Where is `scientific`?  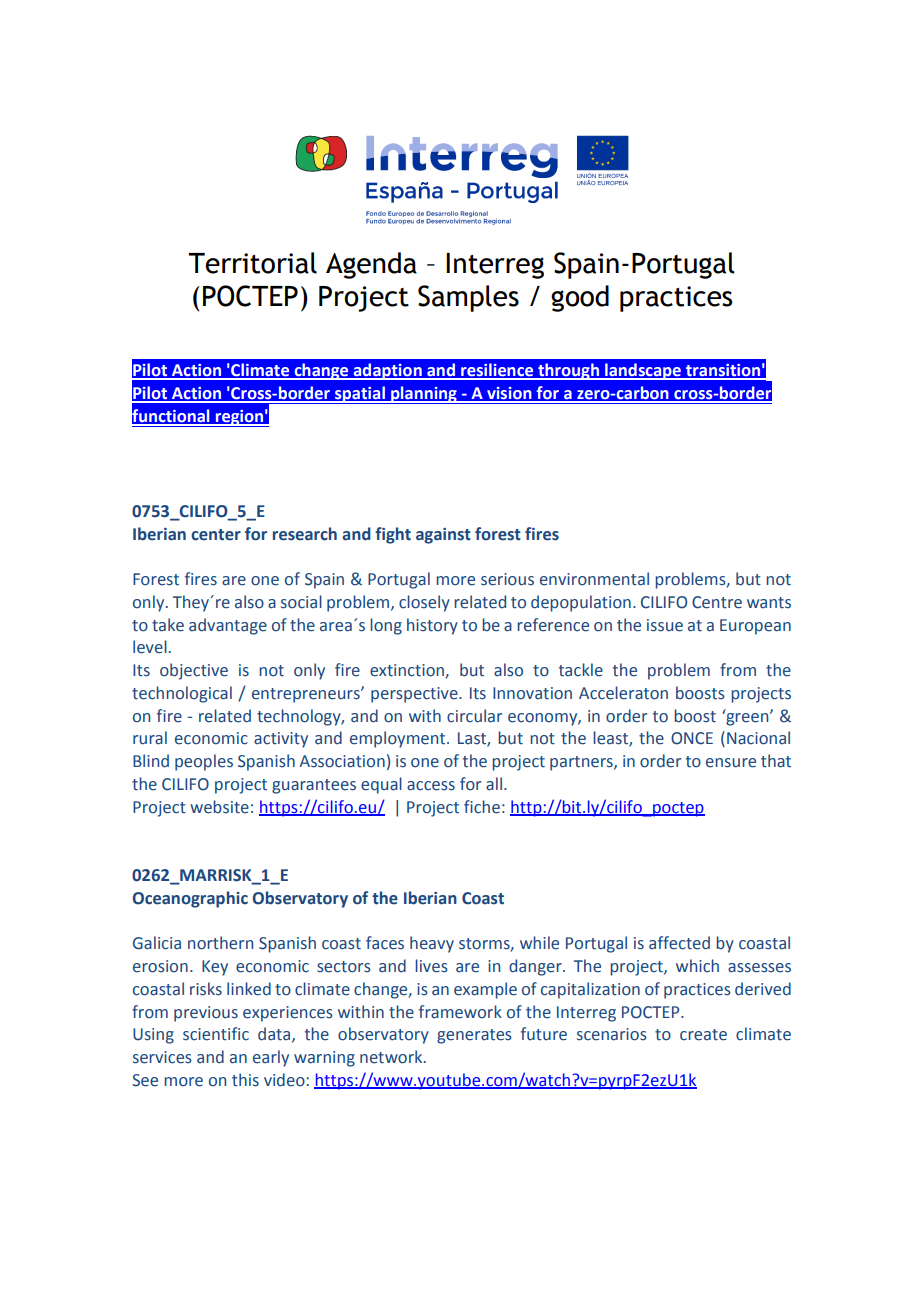
scientific is located at coordinates (216, 1034).
